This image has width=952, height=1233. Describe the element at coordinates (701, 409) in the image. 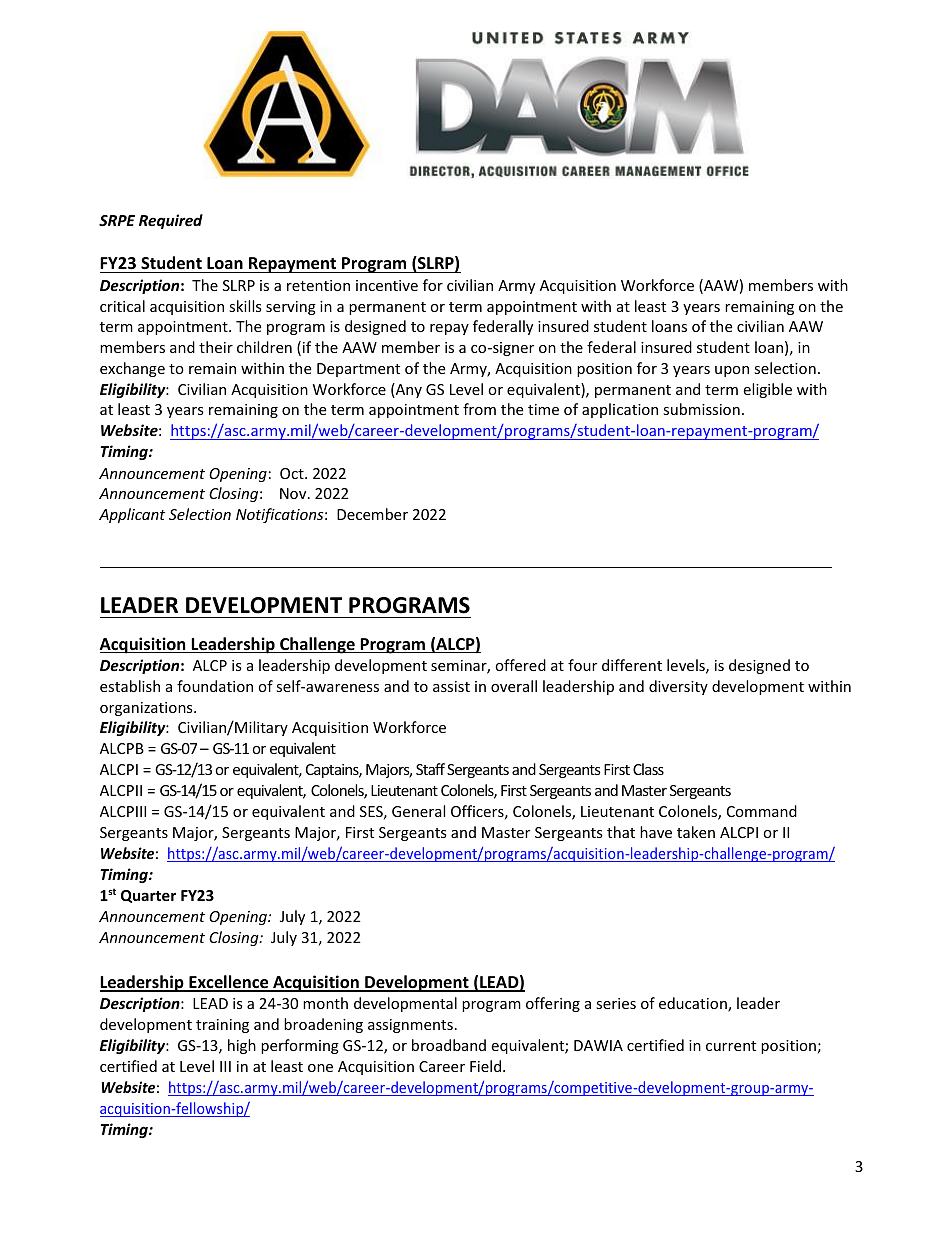

I see `submission` at that location.
